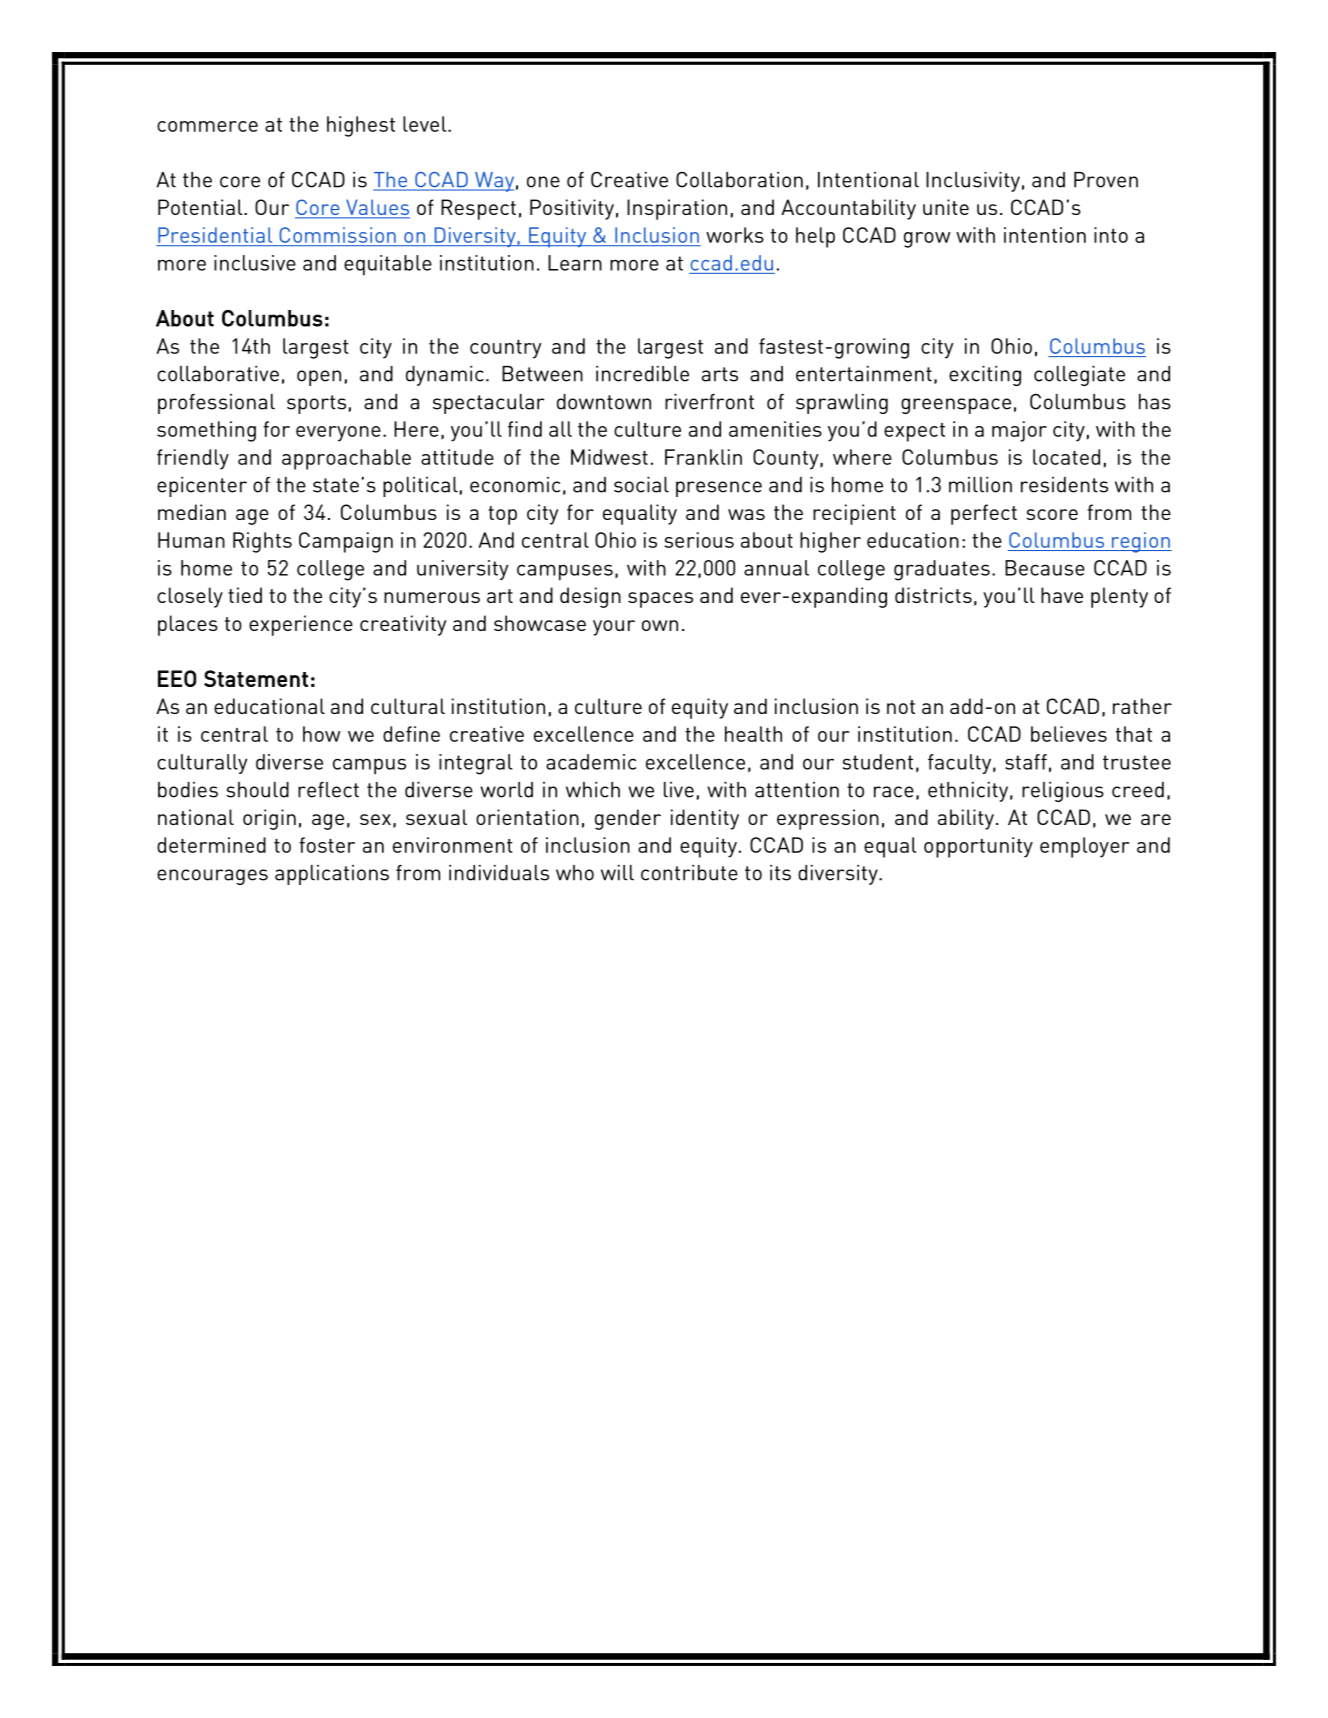 This screenshot has width=1328, height=1718. What do you see at coordinates (689, 873) in the screenshot?
I see `contribute` at bounding box center [689, 873].
